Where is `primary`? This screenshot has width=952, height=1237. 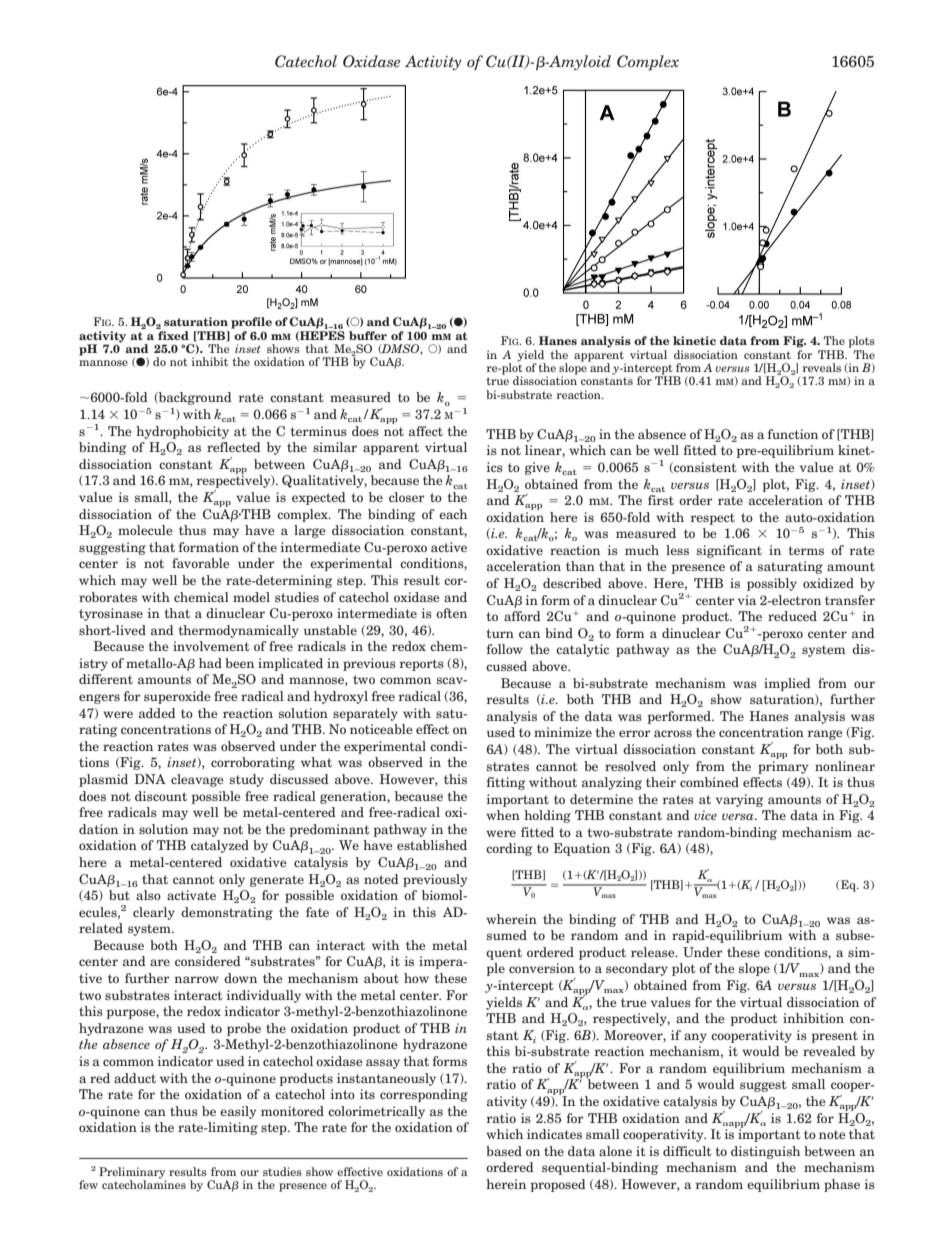
primary is located at coordinates (783, 766).
